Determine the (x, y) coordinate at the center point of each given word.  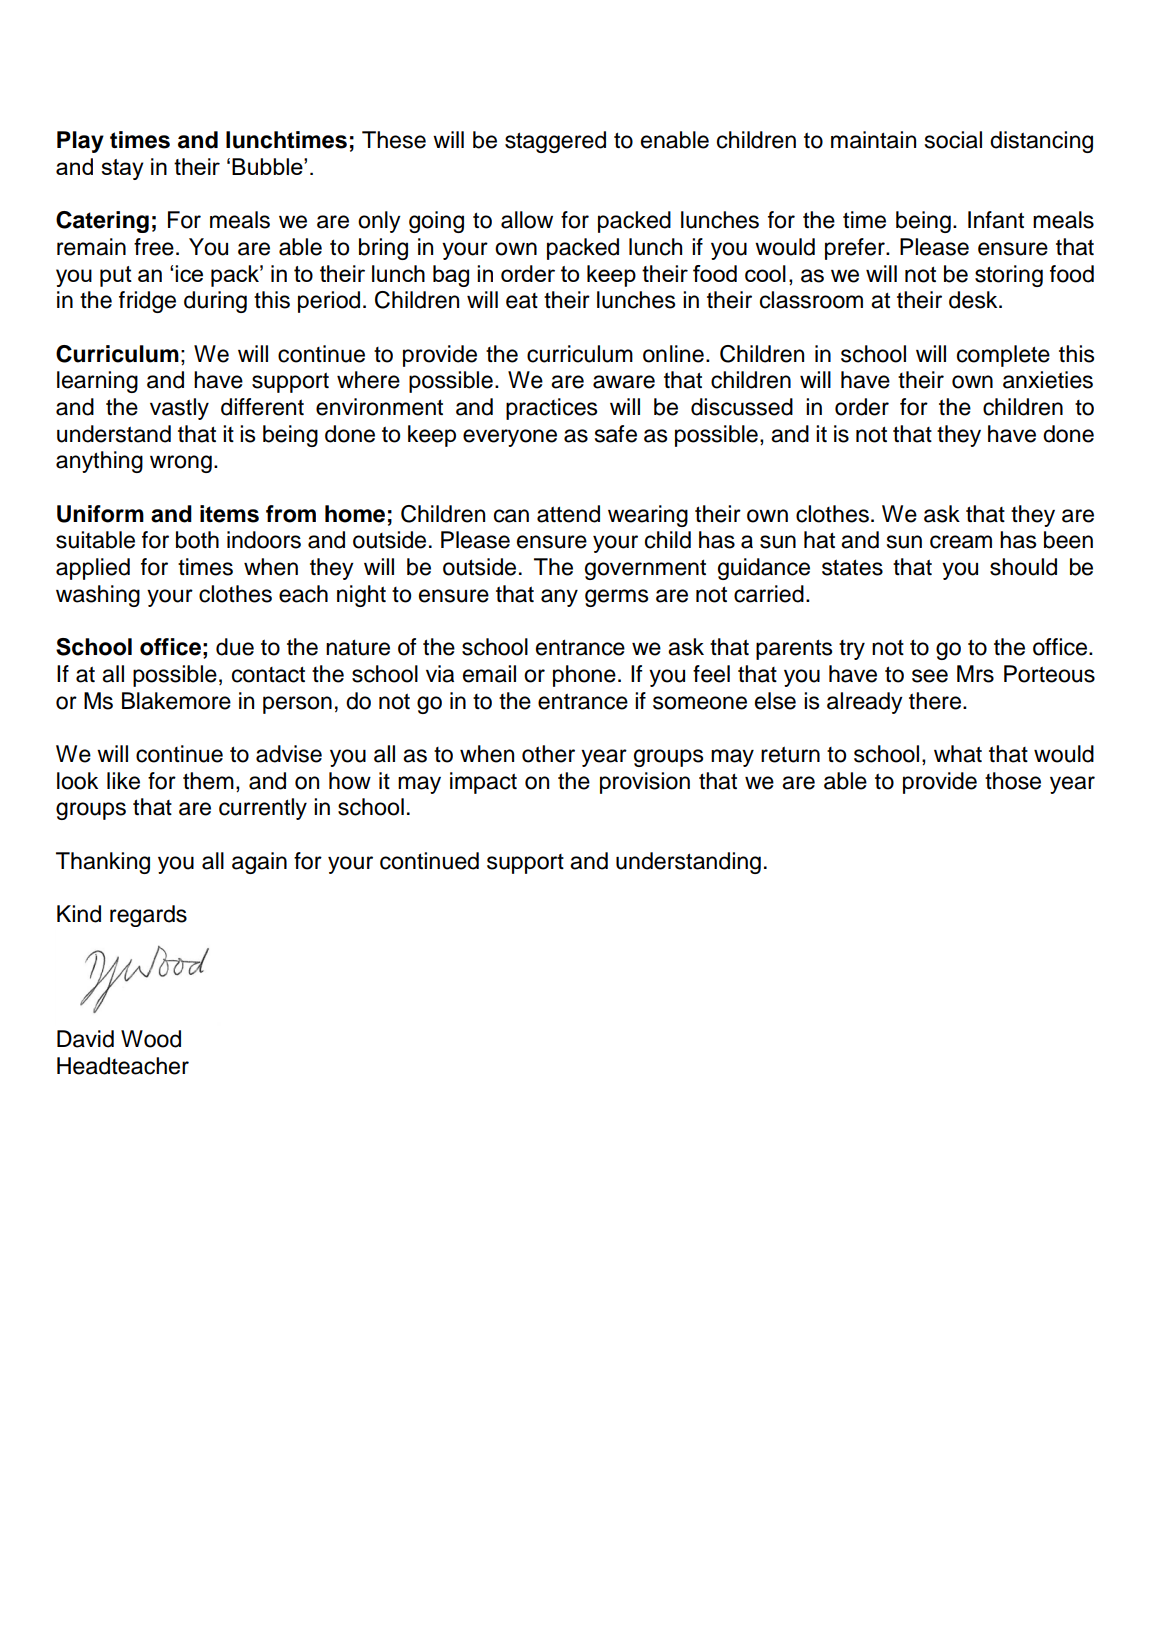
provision (645, 783)
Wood (151, 1039)
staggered (555, 142)
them (208, 781)
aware (624, 382)
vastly (179, 409)
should (1023, 567)
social (953, 140)
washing (98, 596)
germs (616, 598)
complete (1003, 356)
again (259, 863)
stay (122, 169)
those (1013, 781)
